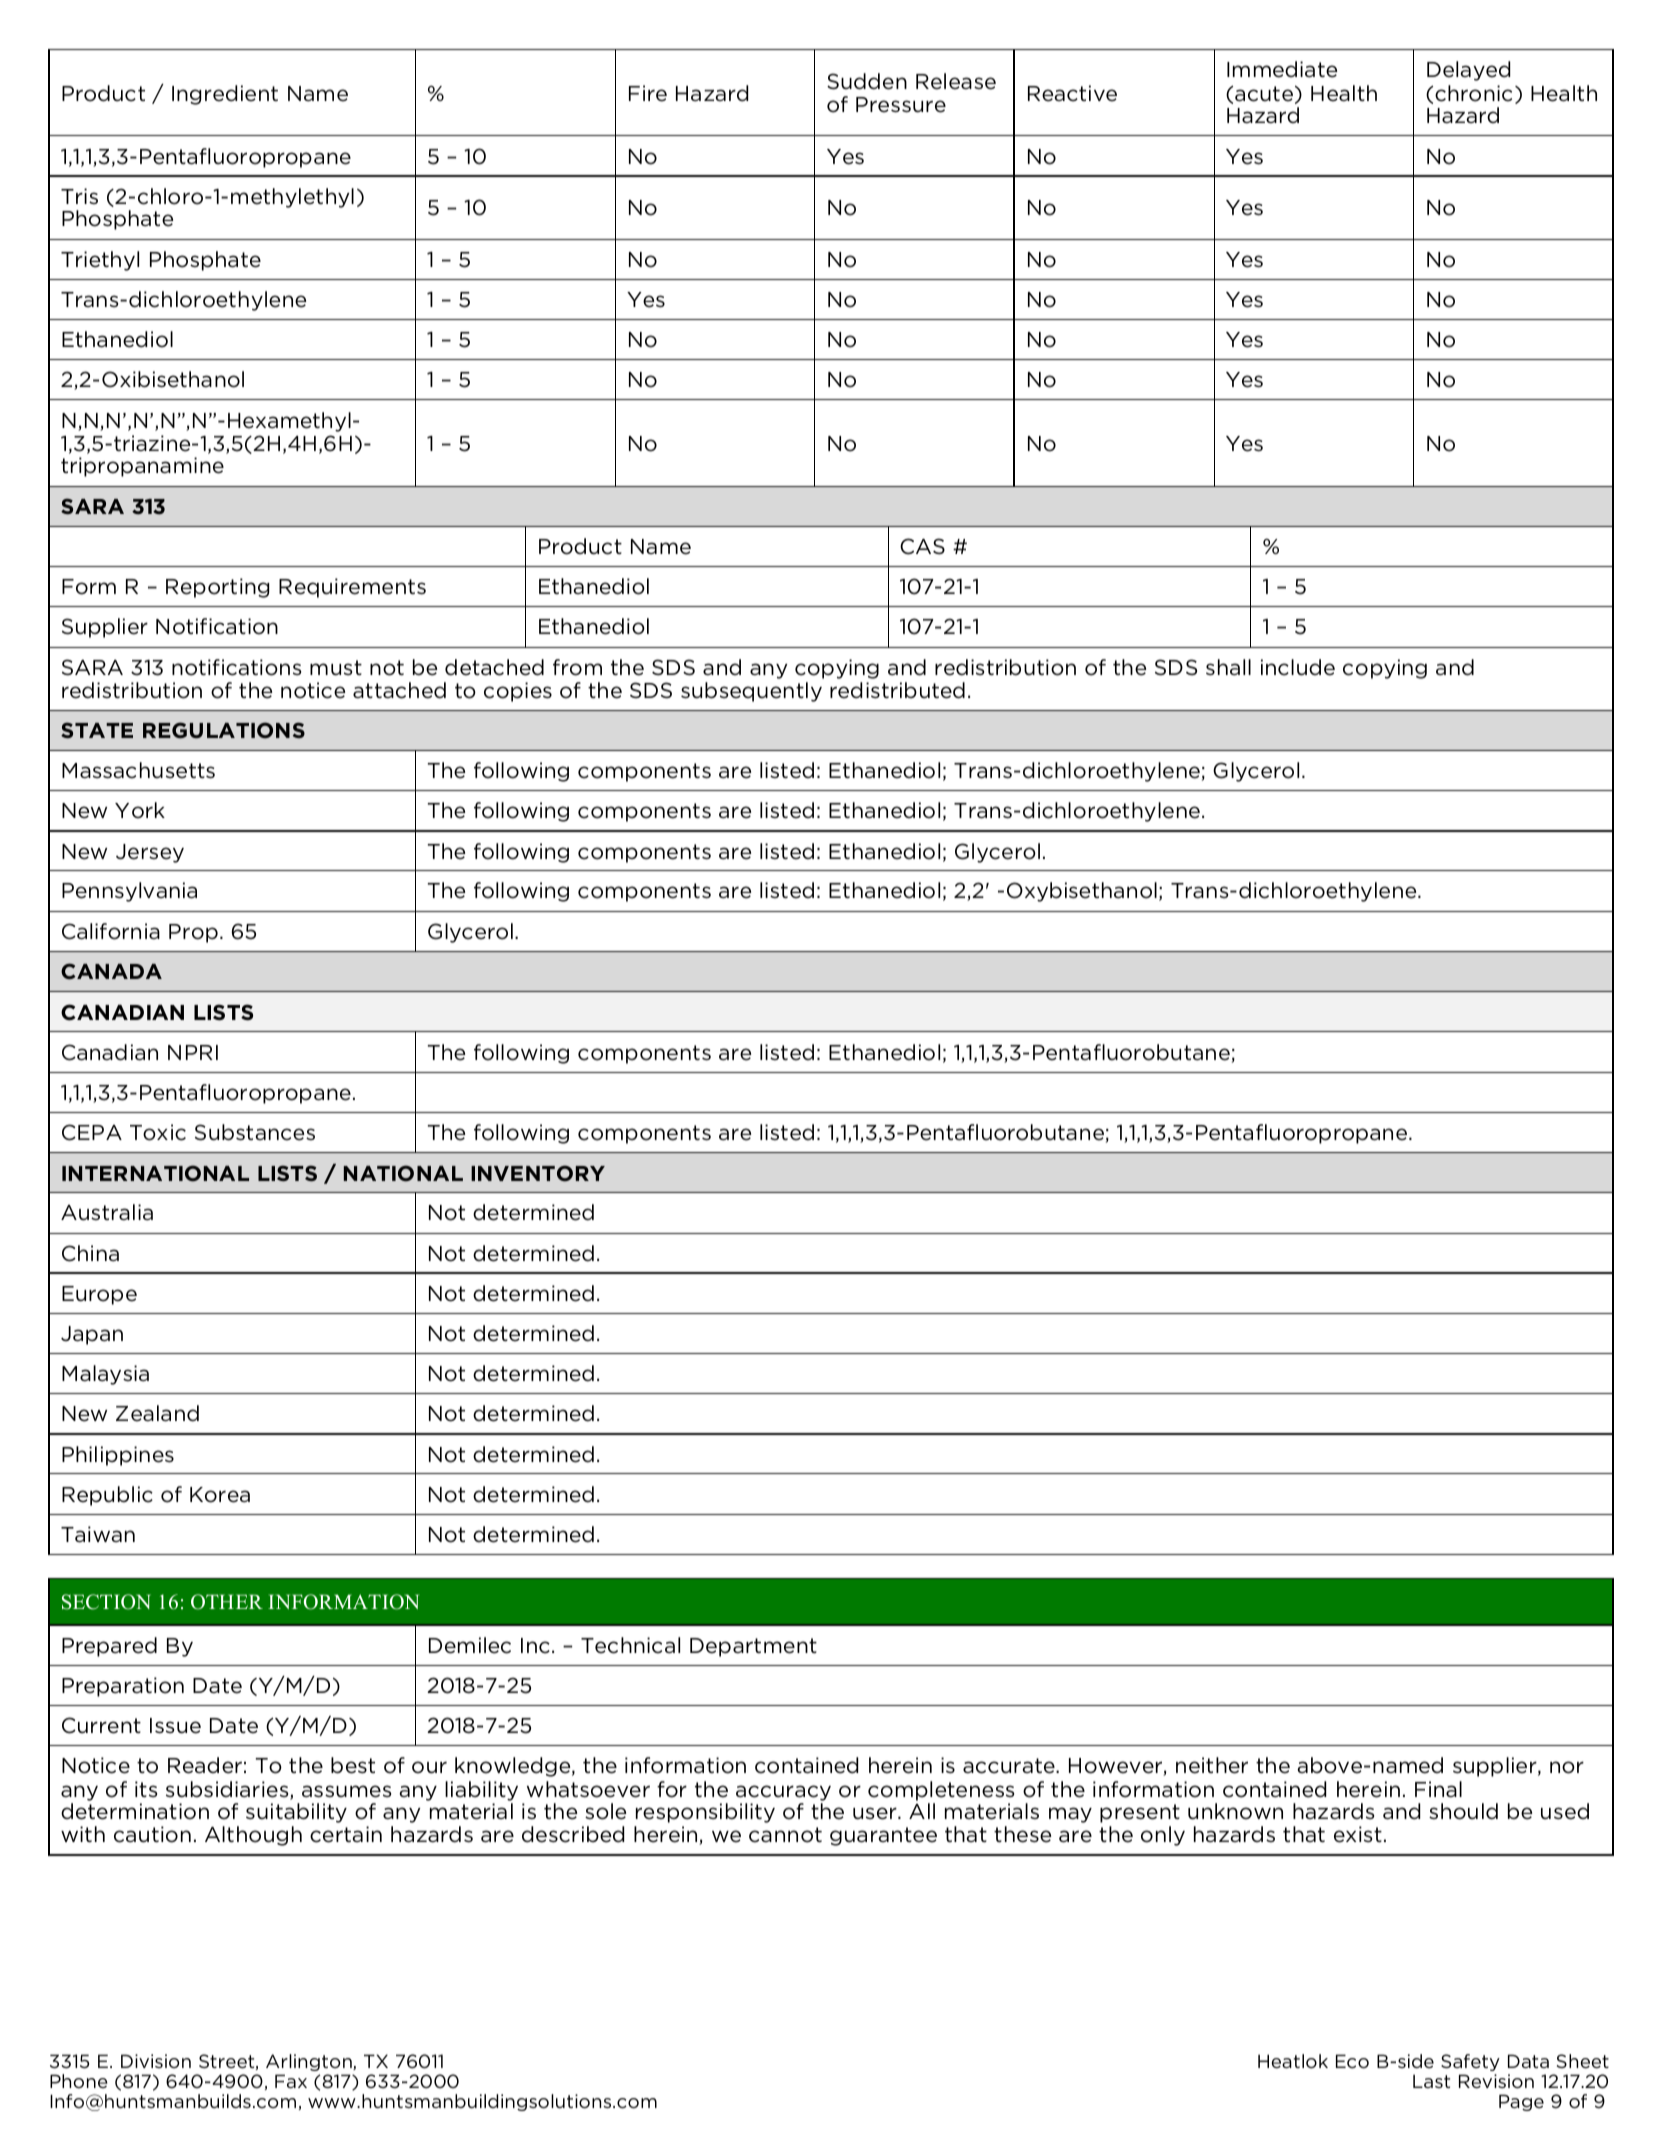 This screenshot has height=2151, width=1662. What do you see at coordinates (538, 1173) in the screenshot?
I see `INVENTORY` at bounding box center [538, 1173].
